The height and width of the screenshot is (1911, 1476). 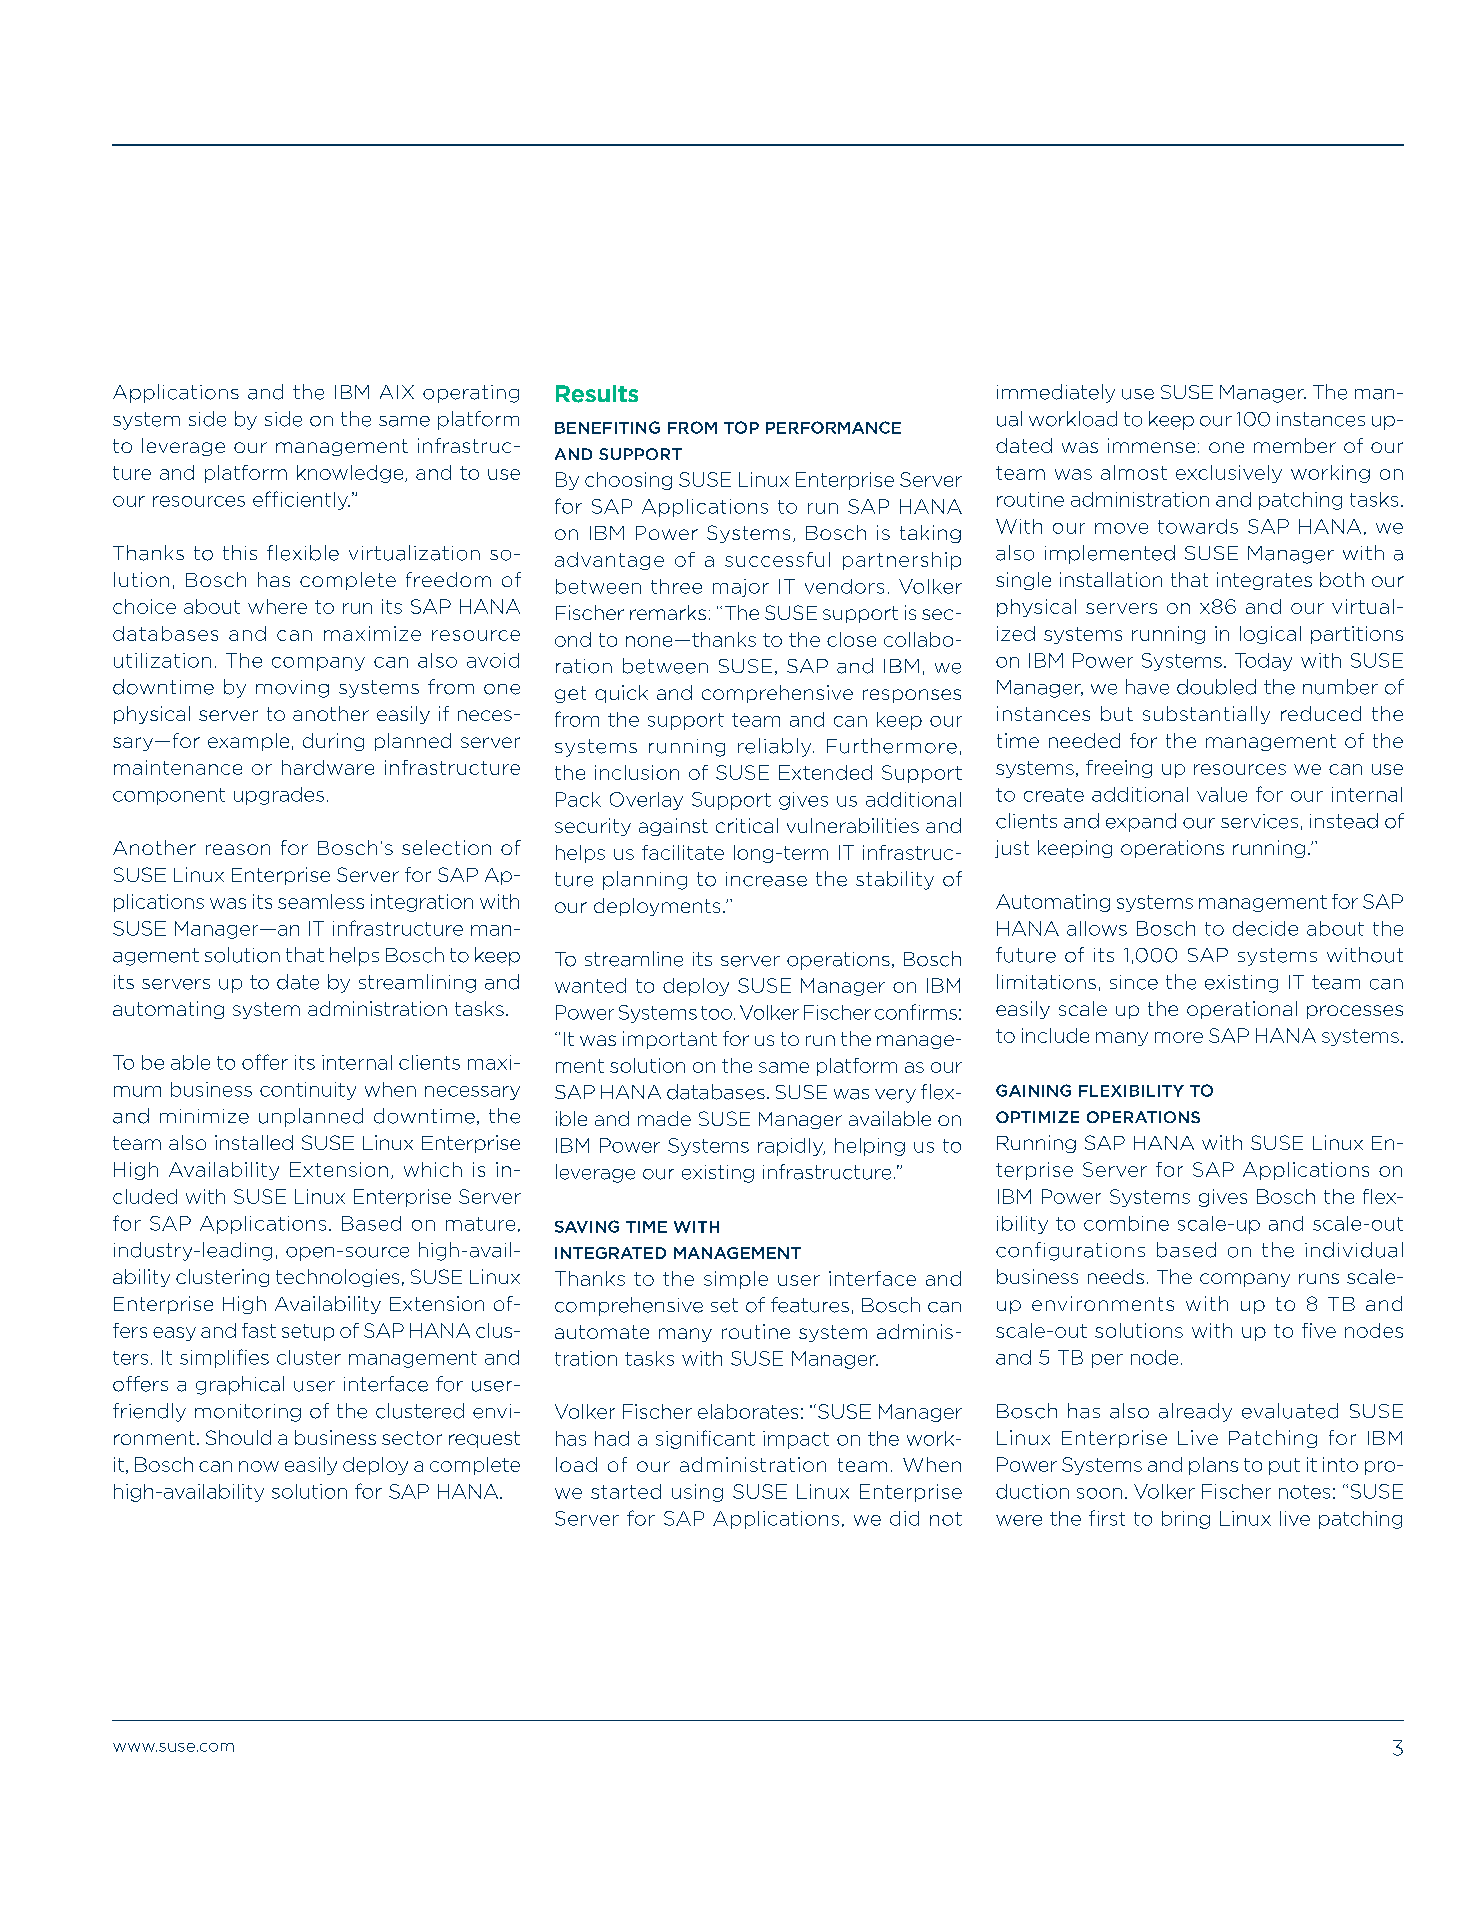 What do you see at coordinates (741, 427) in the screenshot?
I see `TOP` at bounding box center [741, 427].
